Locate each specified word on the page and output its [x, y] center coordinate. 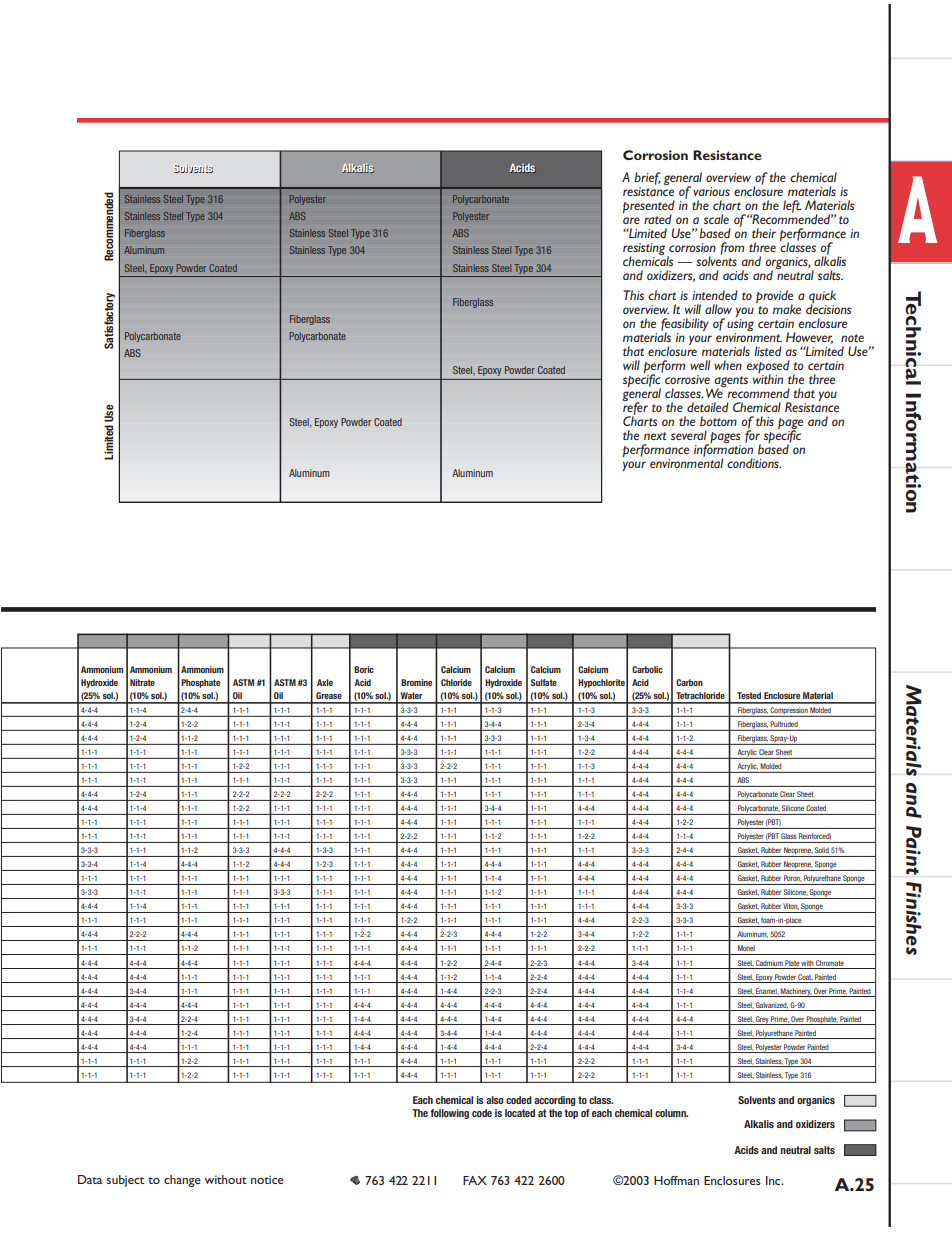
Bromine [416, 682]
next [655, 436]
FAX [475, 1180]
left [792, 206]
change [182, 1181]
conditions [754, 463]
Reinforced [815, 836]
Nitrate [142, 682]
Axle [325, 682]
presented [649, 208]
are [631, 220]
